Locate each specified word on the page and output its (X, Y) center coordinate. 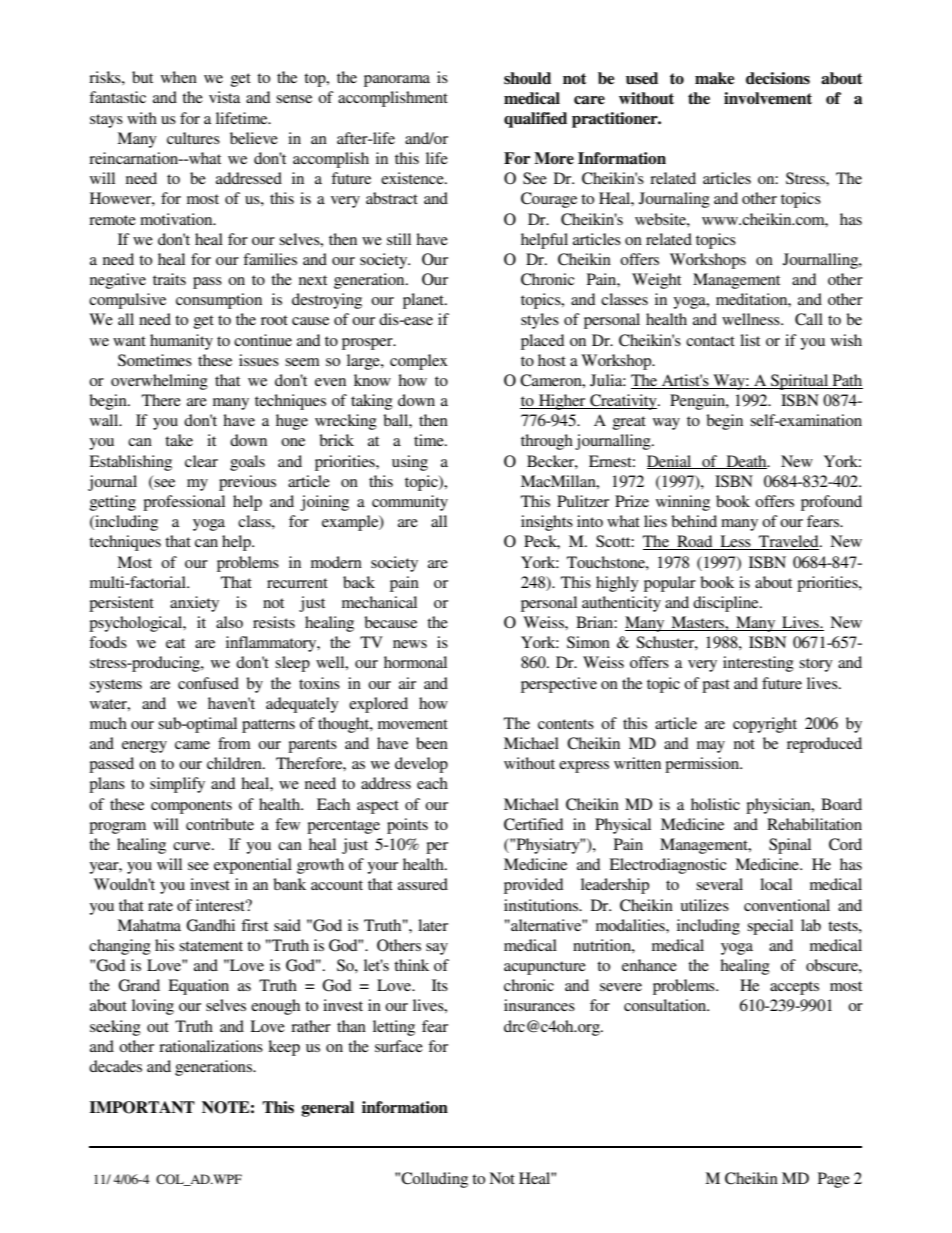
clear (201, 461)
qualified (535, 120)
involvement (768, 98)
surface (399, 1046)
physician (779, 806)
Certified (533, 824)
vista (224, 97)
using (410, 463)
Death (746, 462)
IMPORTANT (142, 1107)
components (191, 807)
